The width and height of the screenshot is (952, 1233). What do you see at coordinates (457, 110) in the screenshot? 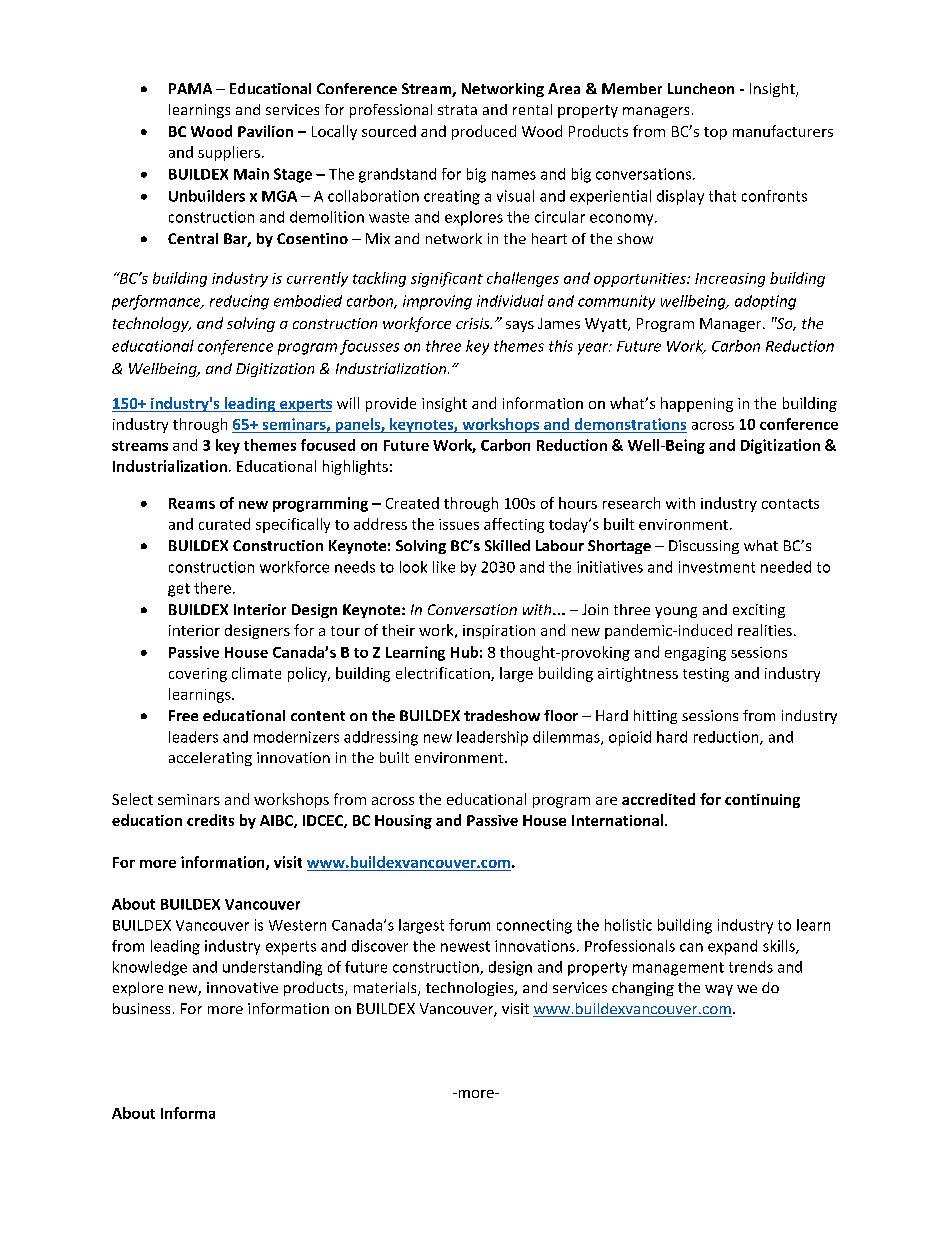
I see `strata` at bounding box center [457, 110].
